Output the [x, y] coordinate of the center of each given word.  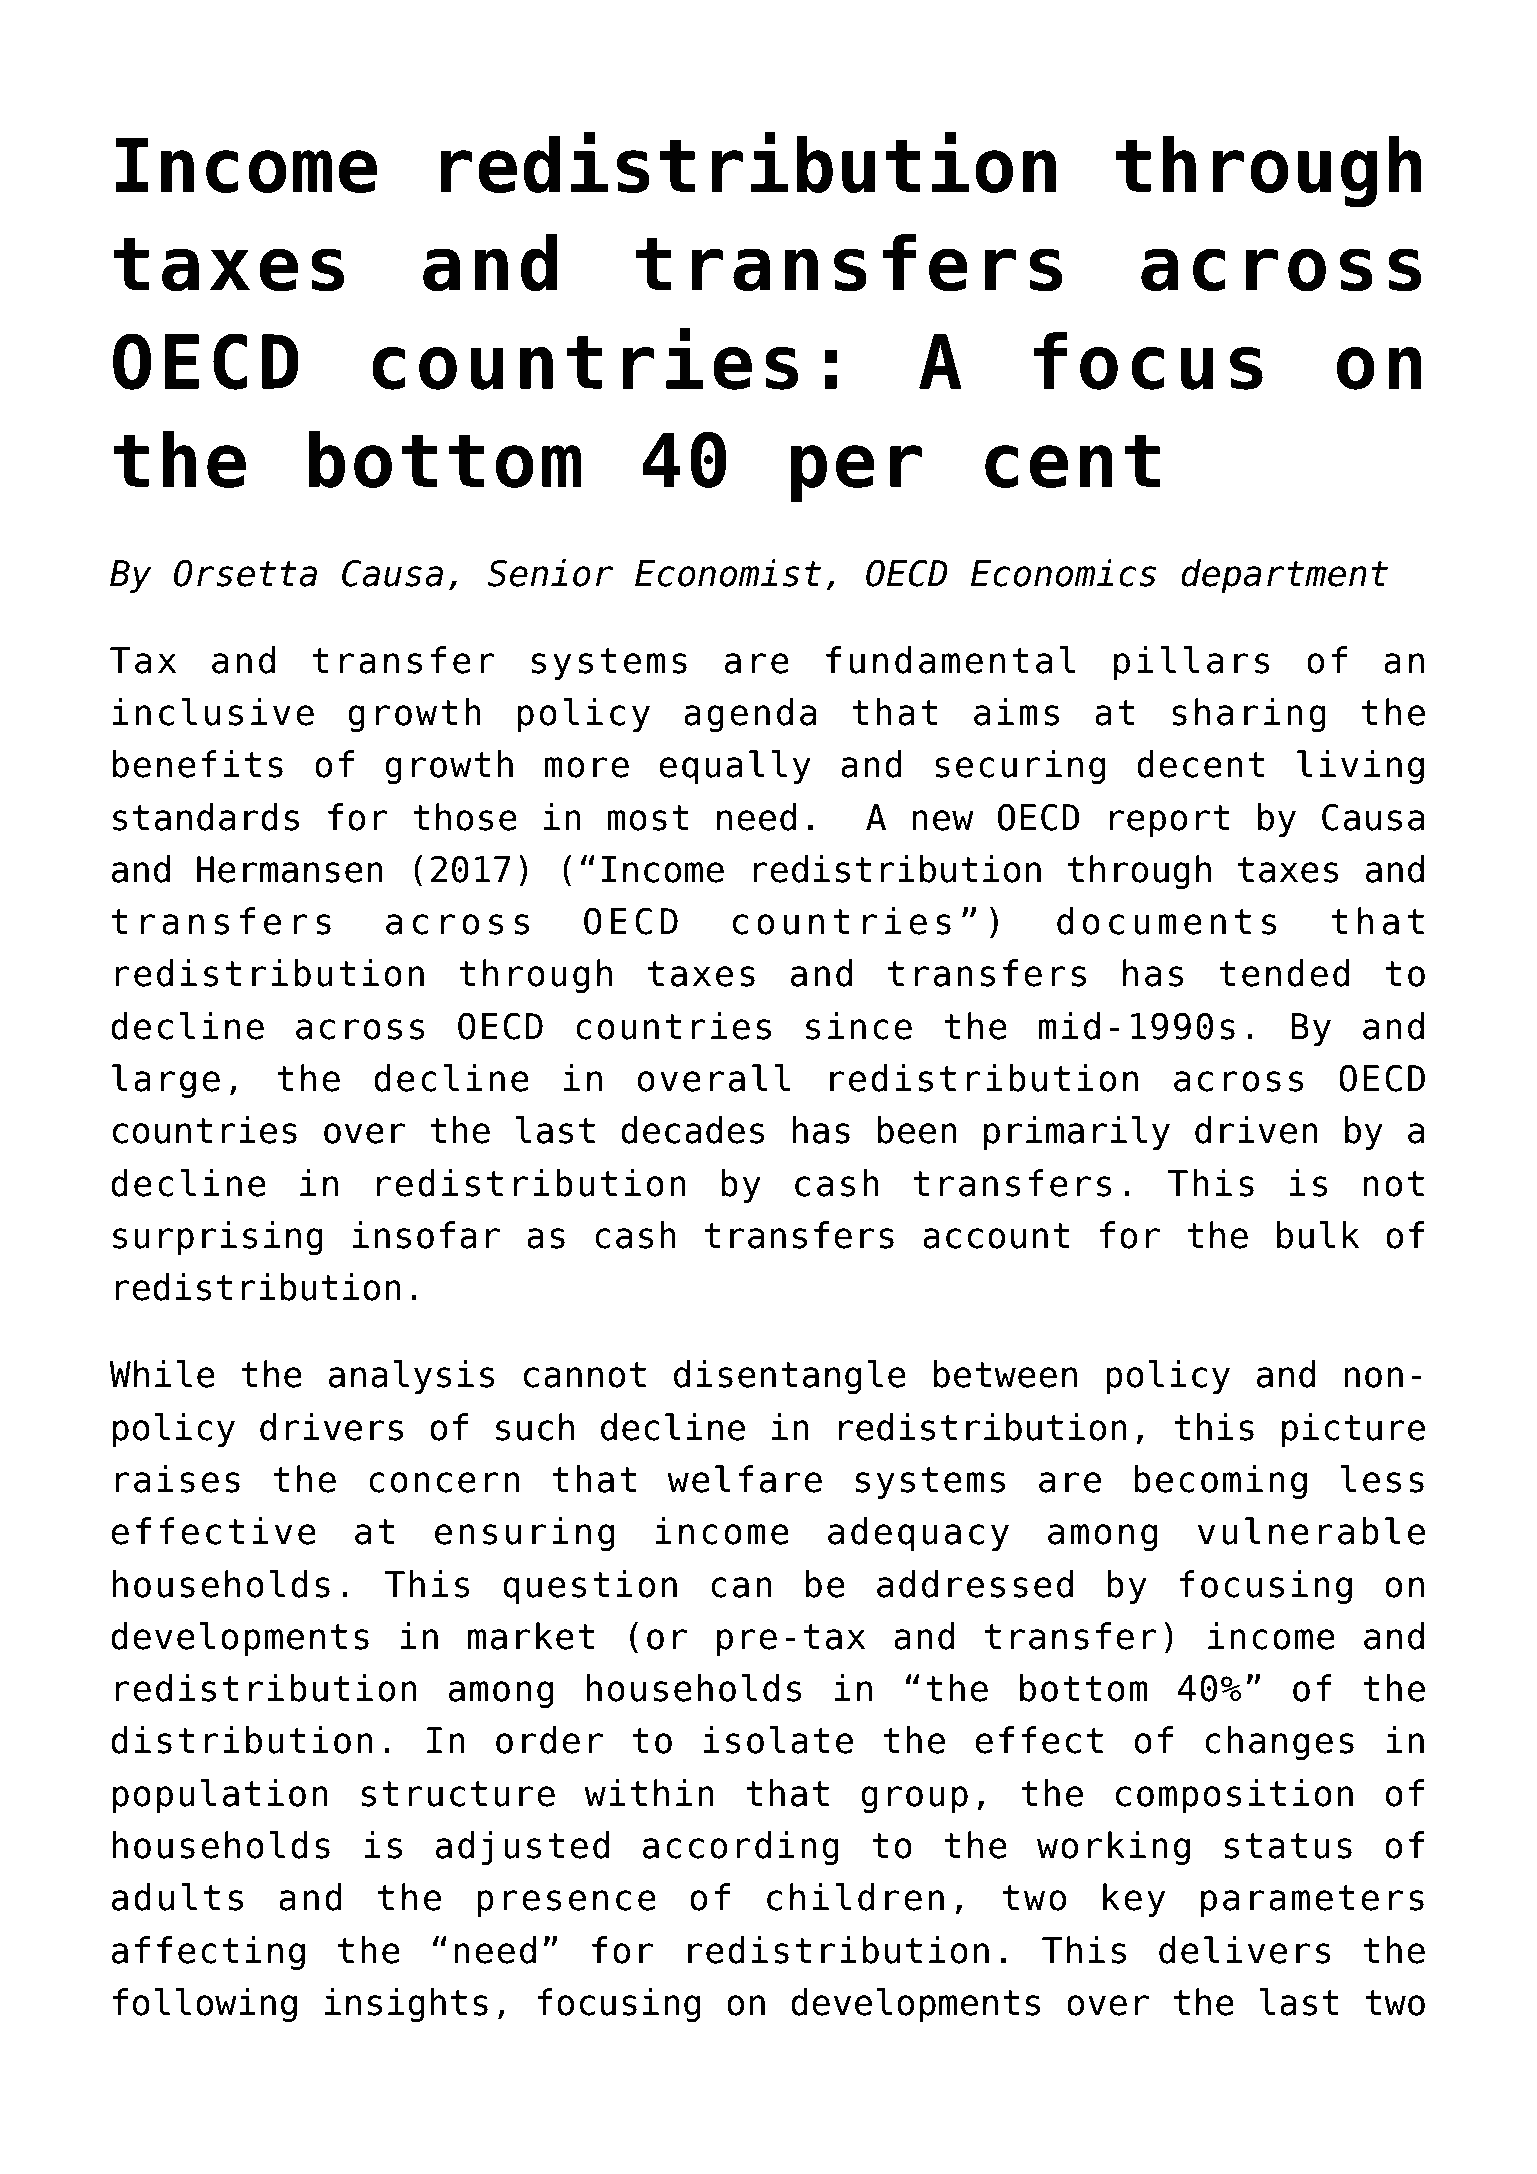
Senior [550, 573]
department [1284, 576]
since [859, 1026]
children [855, 1897]
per [856, 474]
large [166, 1081]
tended [1284, 973]
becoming [1220, 1482]
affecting [208, 1953]
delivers [1245, 1950]
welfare [744, 1479]
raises [177, 1479]
